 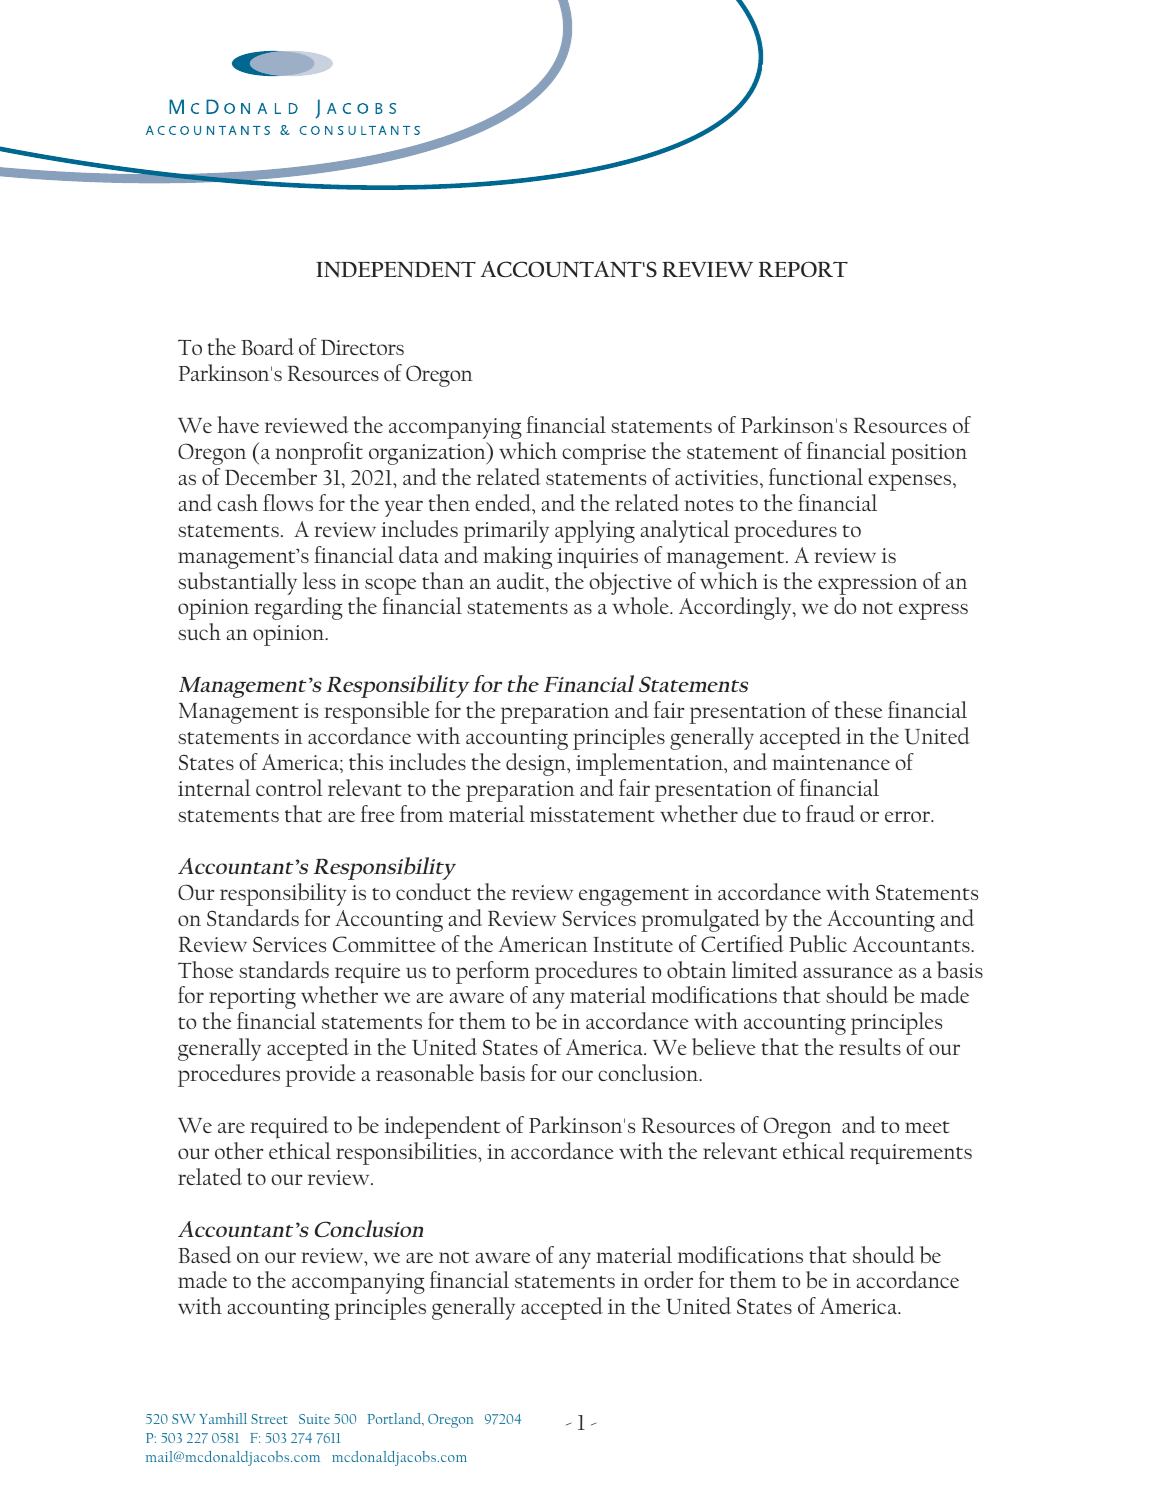 What do you see at coordinates (267, 346) in the screenshot?
I see `Board` at bounding box center [267, 346].
